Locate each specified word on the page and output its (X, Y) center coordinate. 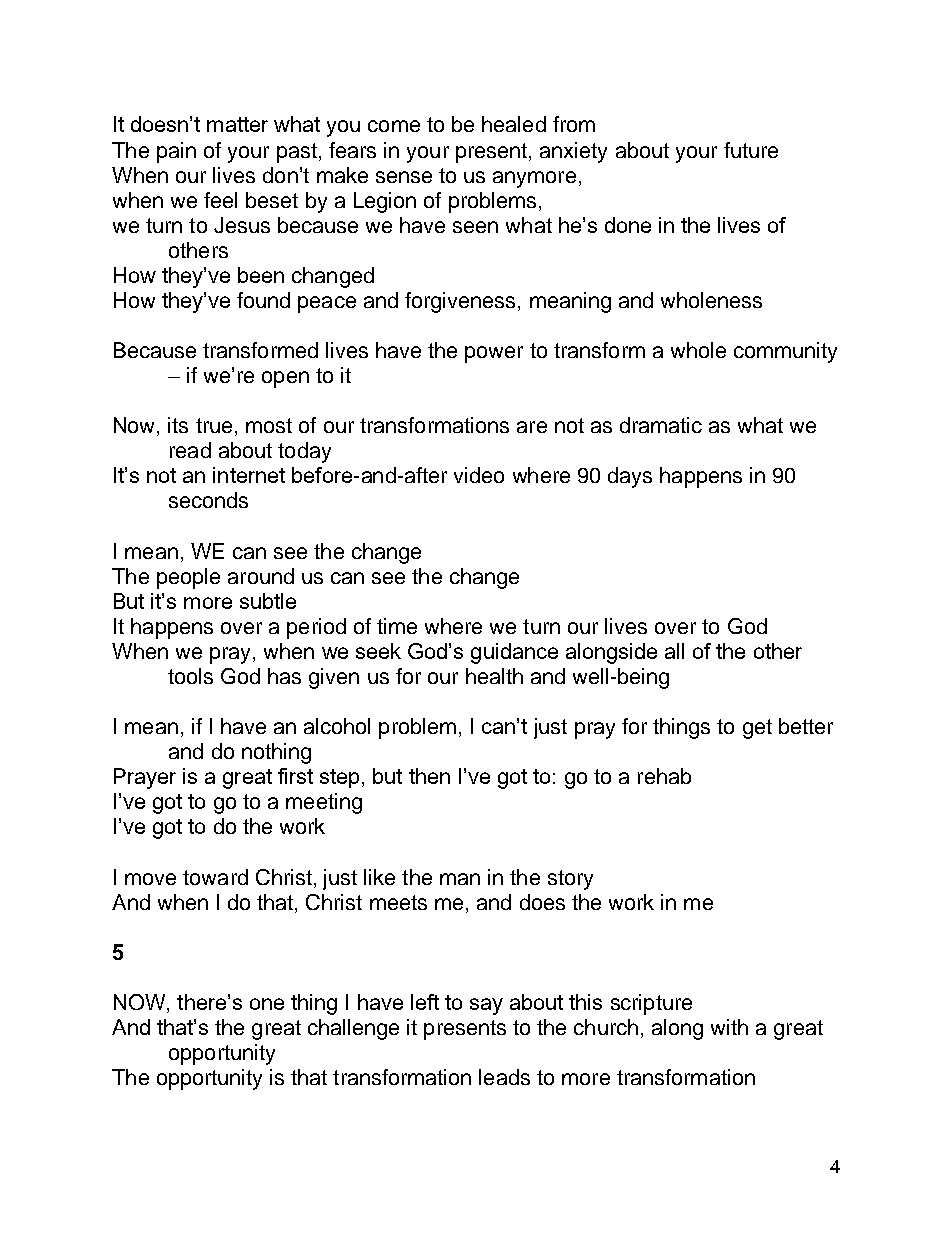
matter (237, 124)
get (757, 729)
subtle (268, 601)
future (751, 150)
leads (504, 1077)
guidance (514, 653)
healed (514, 124)
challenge (353, 1029)
